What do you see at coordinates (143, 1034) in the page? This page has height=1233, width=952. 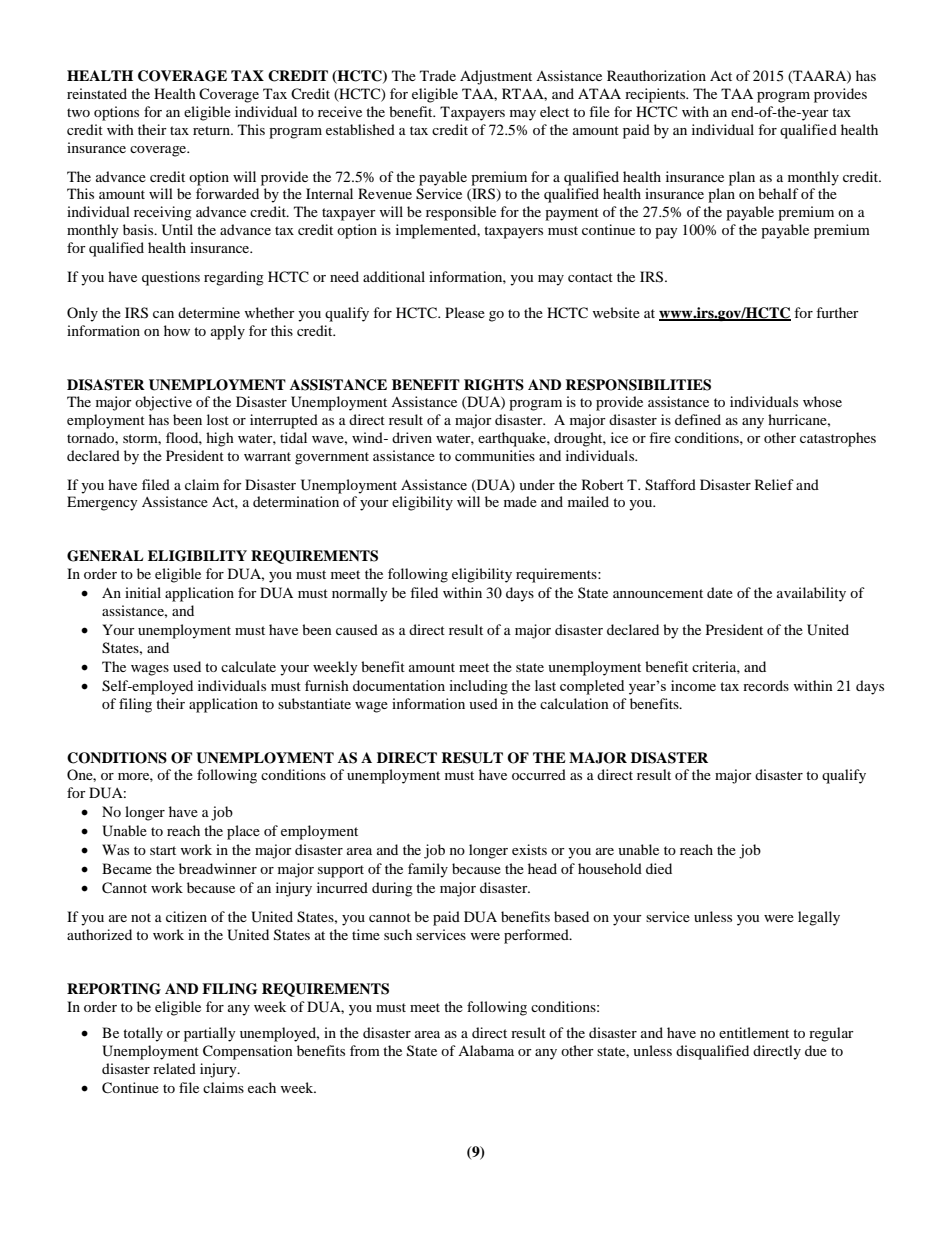 I see `totally` at bounding box center [143, 1034].
